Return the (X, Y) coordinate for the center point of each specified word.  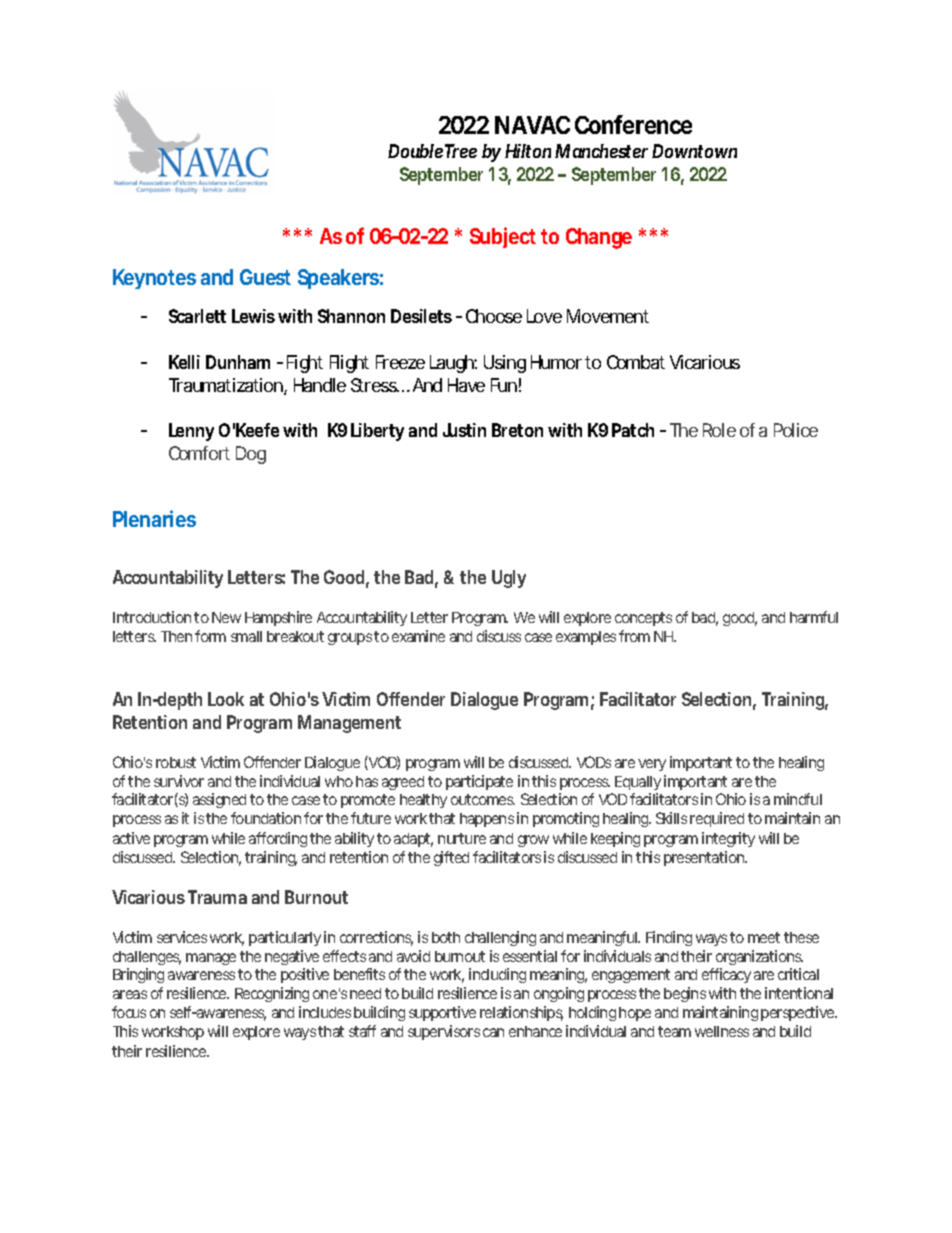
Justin (464, 430)
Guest (265, 277)
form (210, 636)
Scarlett (197, 316)
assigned (219, 800)
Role (719, 430)
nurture (462, 838)
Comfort (199, 453)
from (634, 636)
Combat (636, 362)
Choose (494, 316)
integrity (728, 839)
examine (418, 636)
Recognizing (272, 994)
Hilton (528, 151)
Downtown (694, 151)
